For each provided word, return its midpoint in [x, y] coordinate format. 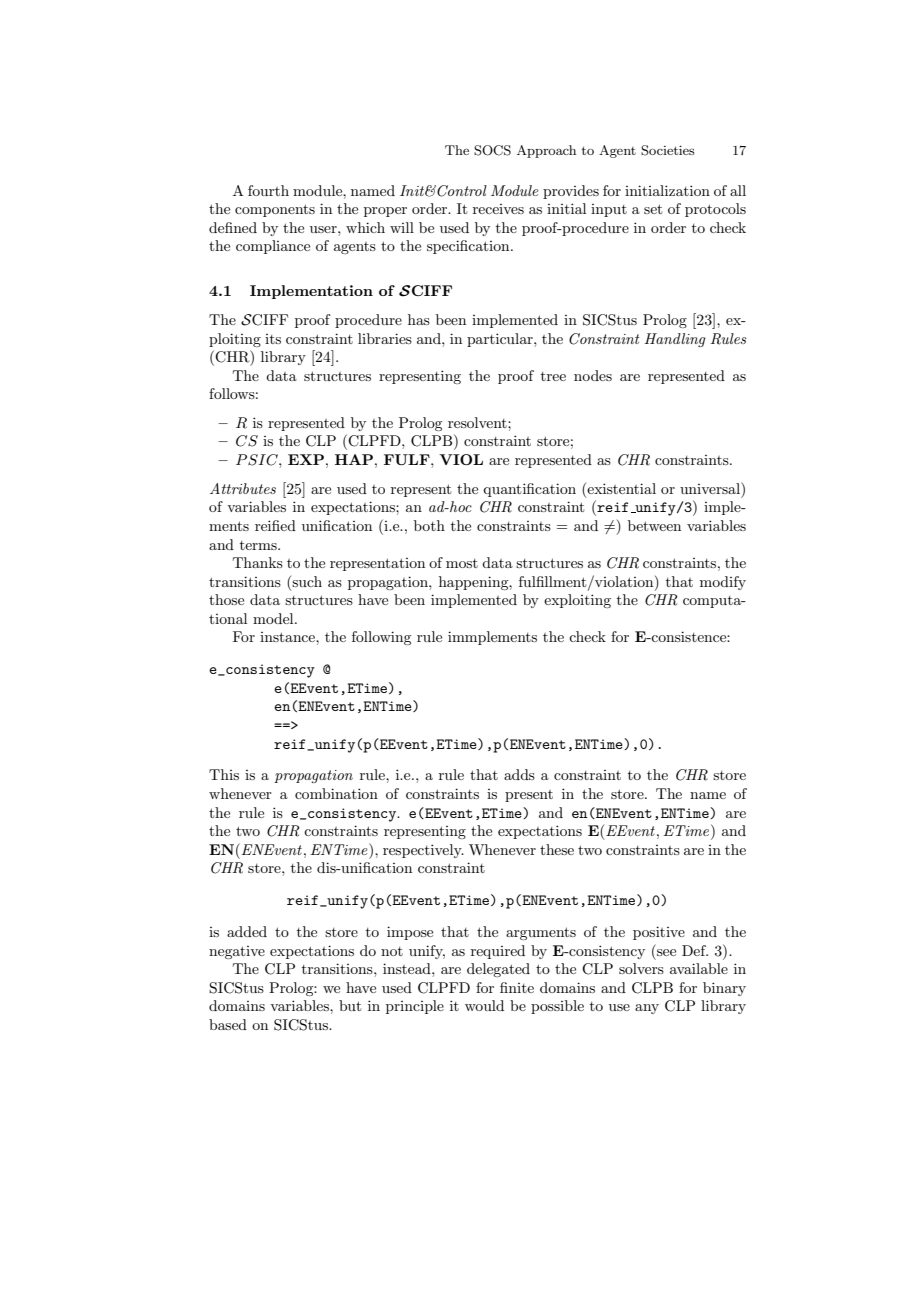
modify [723, 583]
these [557, 849]
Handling [675, 340]
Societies [668, 150]
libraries [385, 338]
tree [553, 376]
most [462, 563]
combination [336, 793]
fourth [268, 190]
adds [519, 774]
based [228, 1024]
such [307, 581]
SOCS [492, 150]
